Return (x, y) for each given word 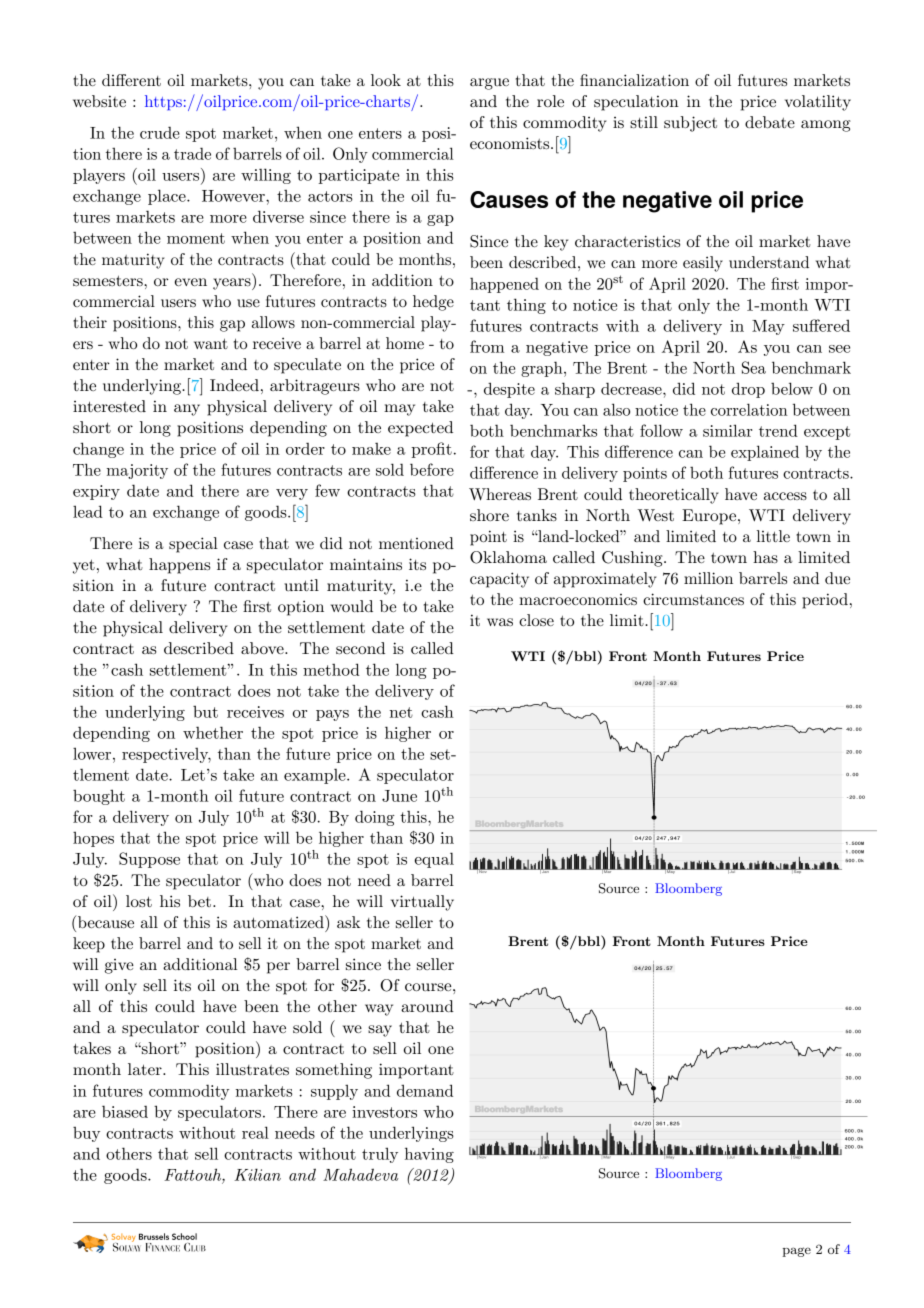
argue (489, 84)
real (255, 1132)
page (796, 1252)
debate (770, 122)
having (429, 1155)
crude (160, 132)
